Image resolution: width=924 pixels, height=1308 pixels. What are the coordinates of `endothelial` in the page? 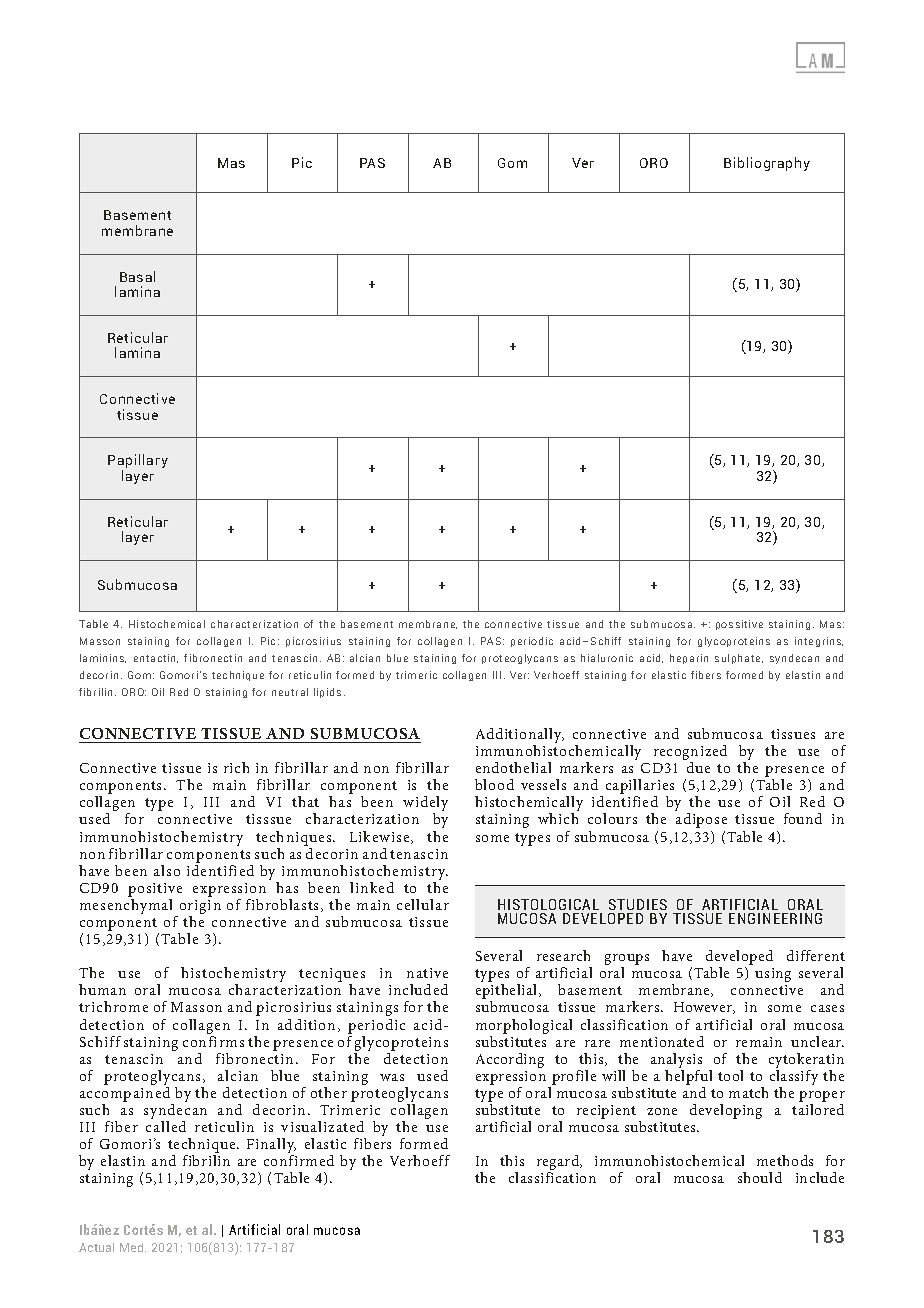 It's located at (513, 767).
